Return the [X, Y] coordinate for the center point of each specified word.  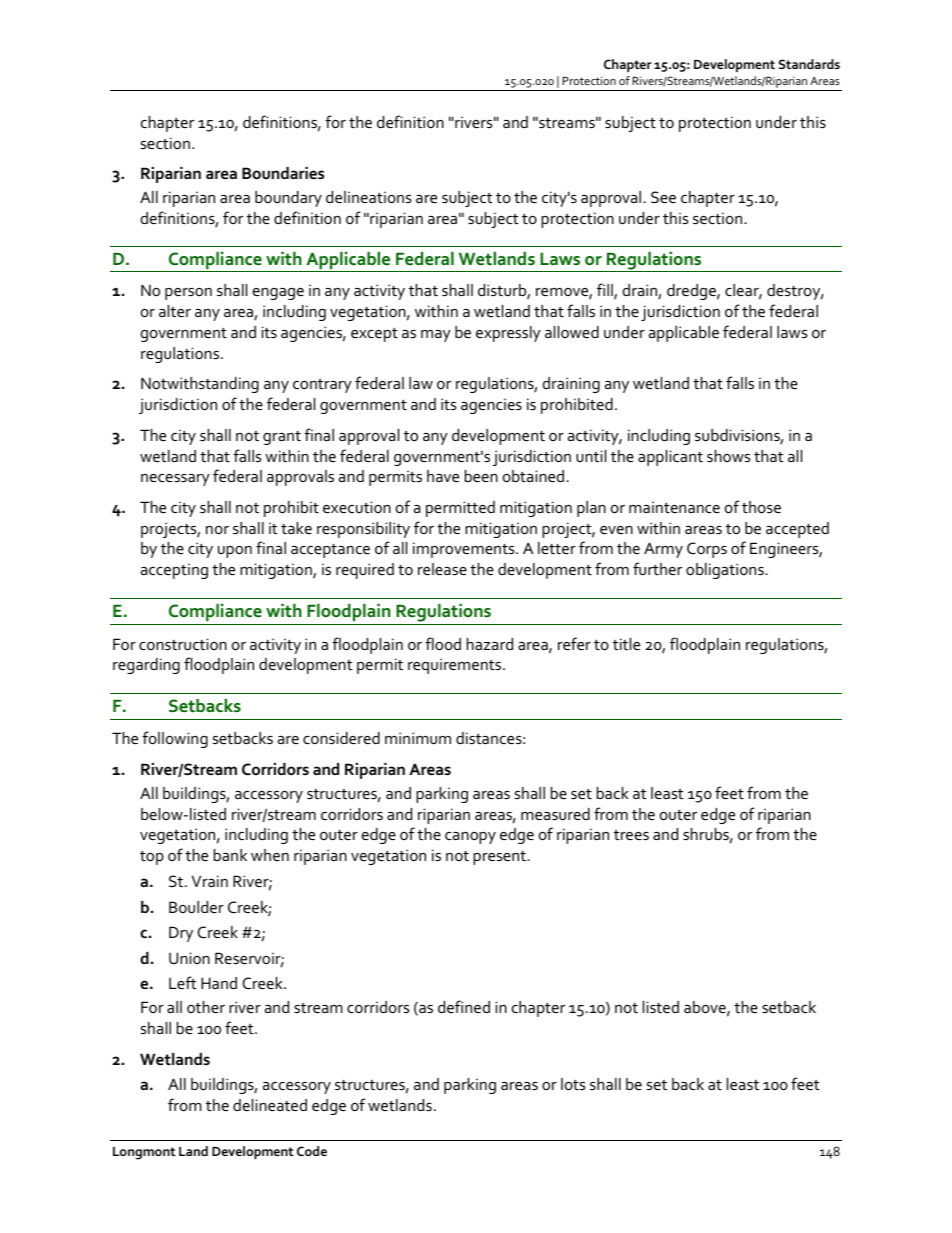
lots [573, 1084]
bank [230, 855]
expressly [508, 334]
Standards [809, 64]
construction [183, 644]
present [500, 858]
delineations [368, 197]
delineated [270, 1105]
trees [631, 835]
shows [728, 456]
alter [175, 311]
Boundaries [283, 173]
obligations [726, 571]
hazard [490, 644]
